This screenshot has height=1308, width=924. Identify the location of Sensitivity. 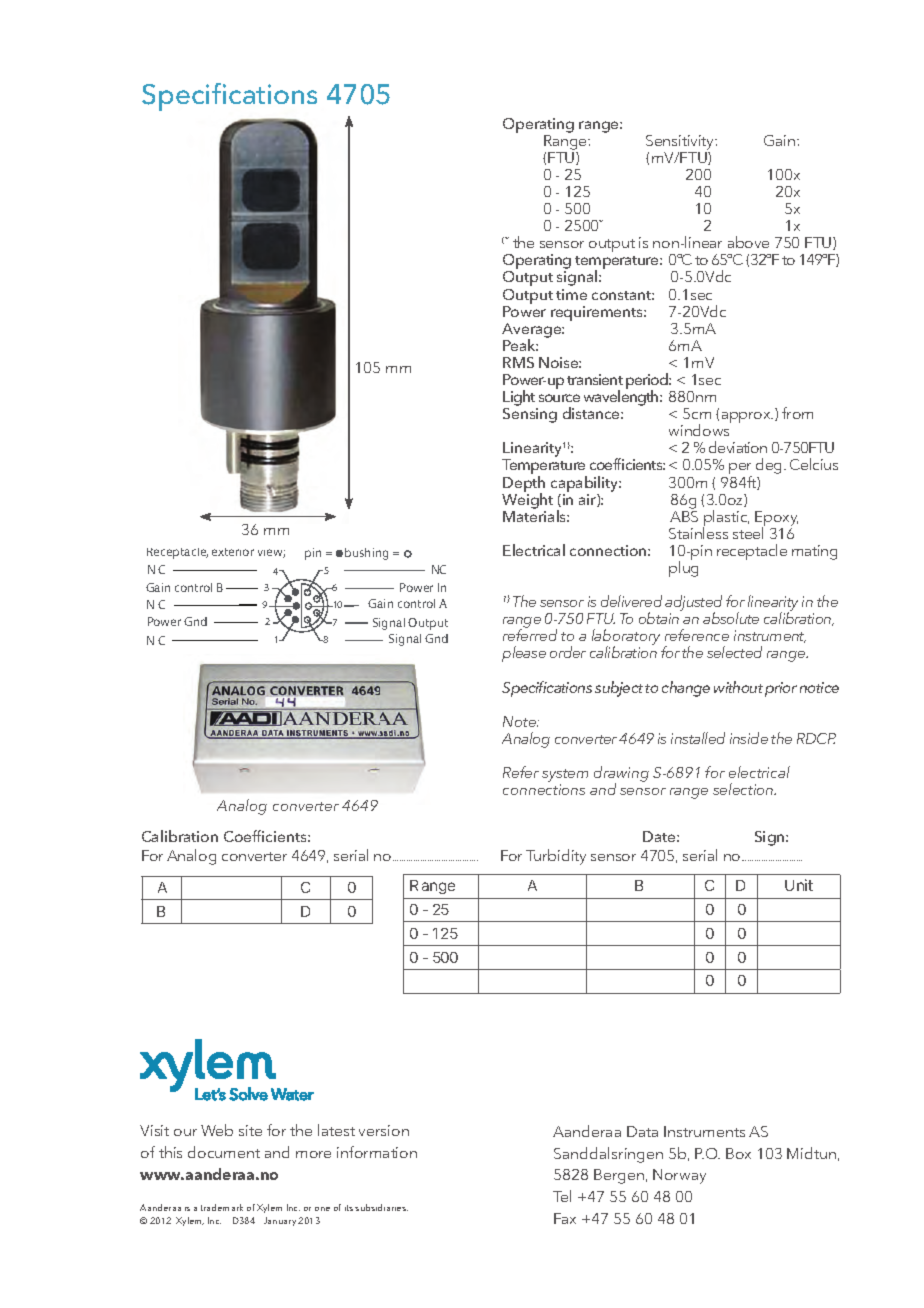
(681, 142).
